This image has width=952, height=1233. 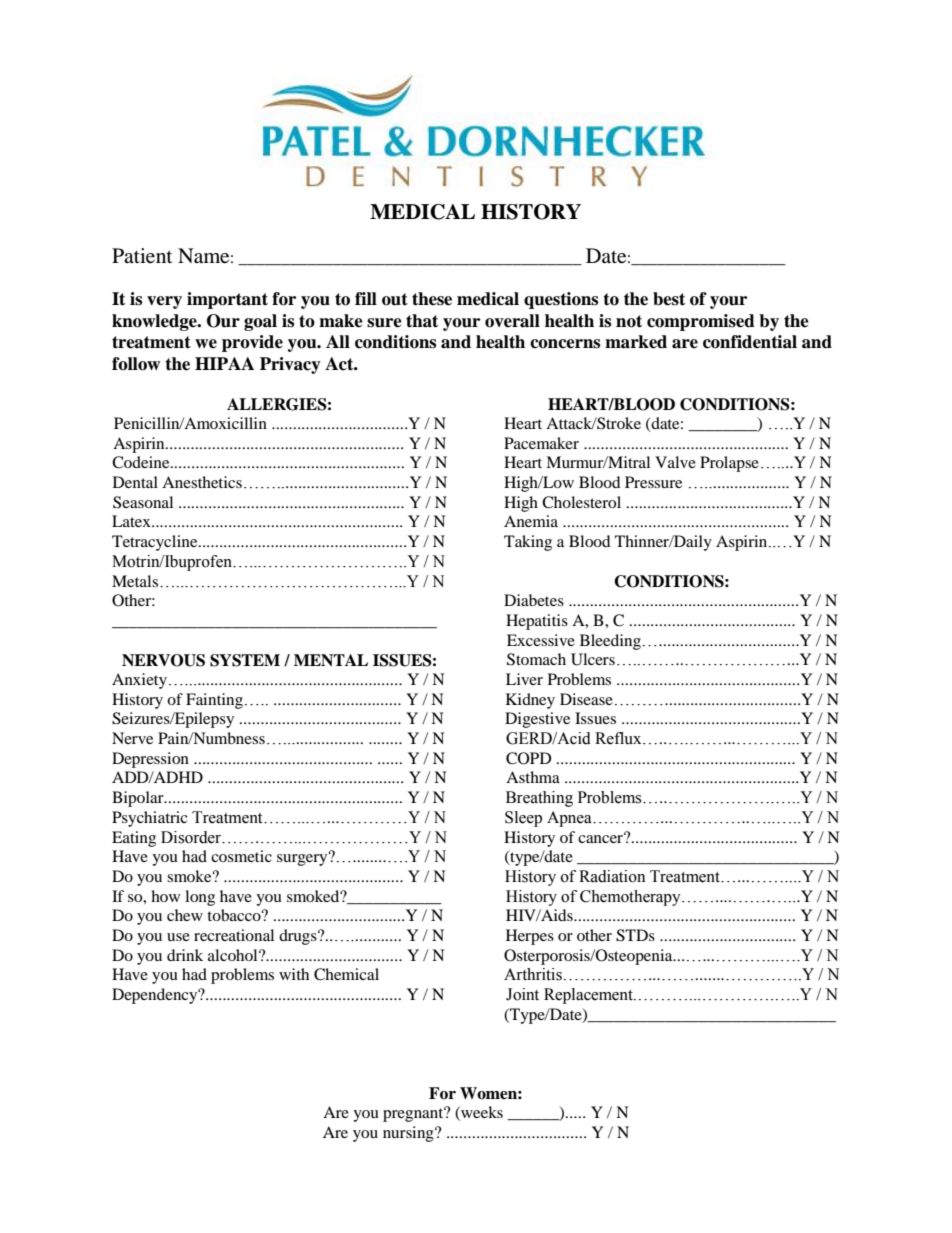 I want to click on Joint, so click(x=522, y=994).
